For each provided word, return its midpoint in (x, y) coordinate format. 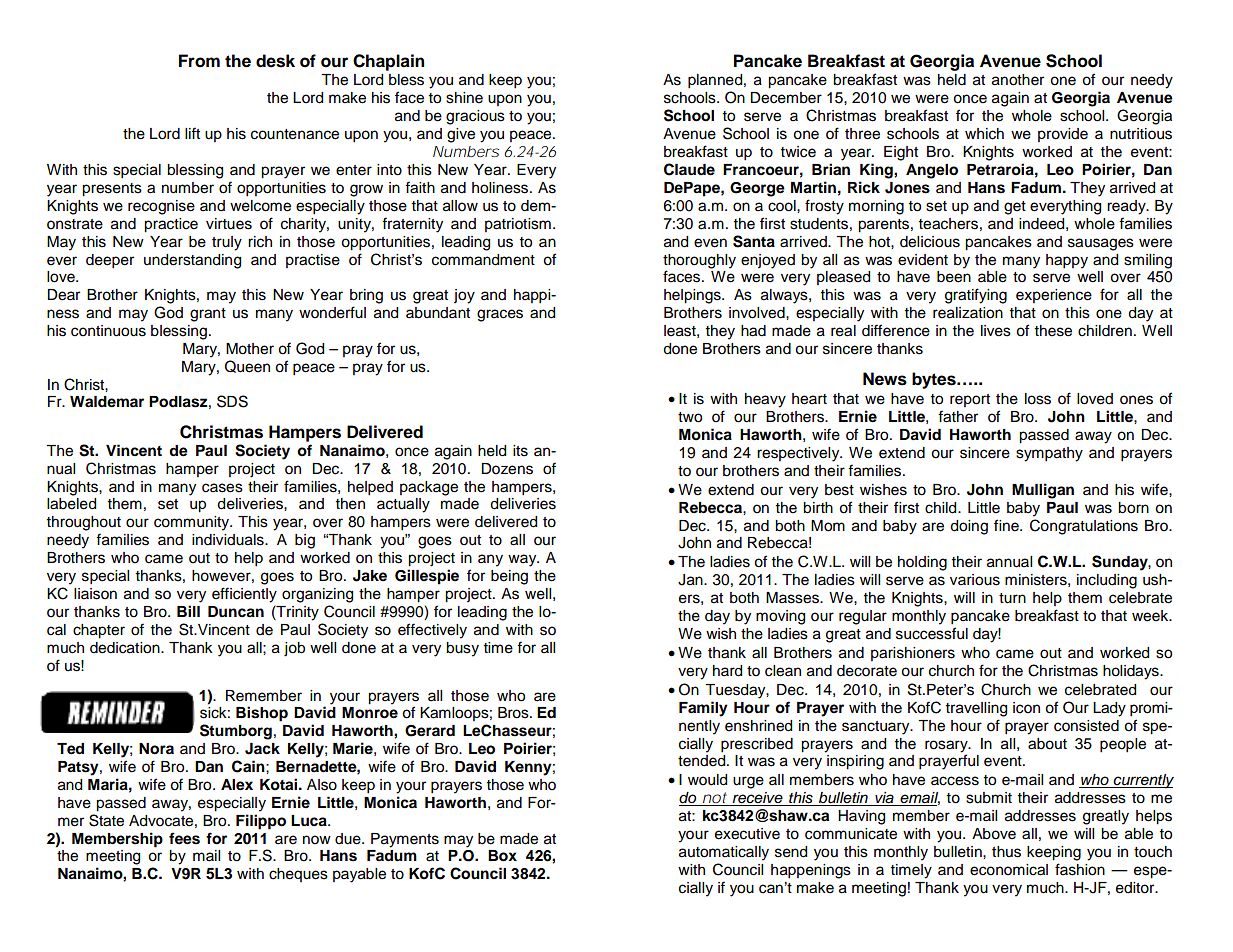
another (1018, 80)
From (199, 61)
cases (222, 488)
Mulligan (1043, 491)
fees (184, 838)
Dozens (507, 469)
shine (464, 98)
